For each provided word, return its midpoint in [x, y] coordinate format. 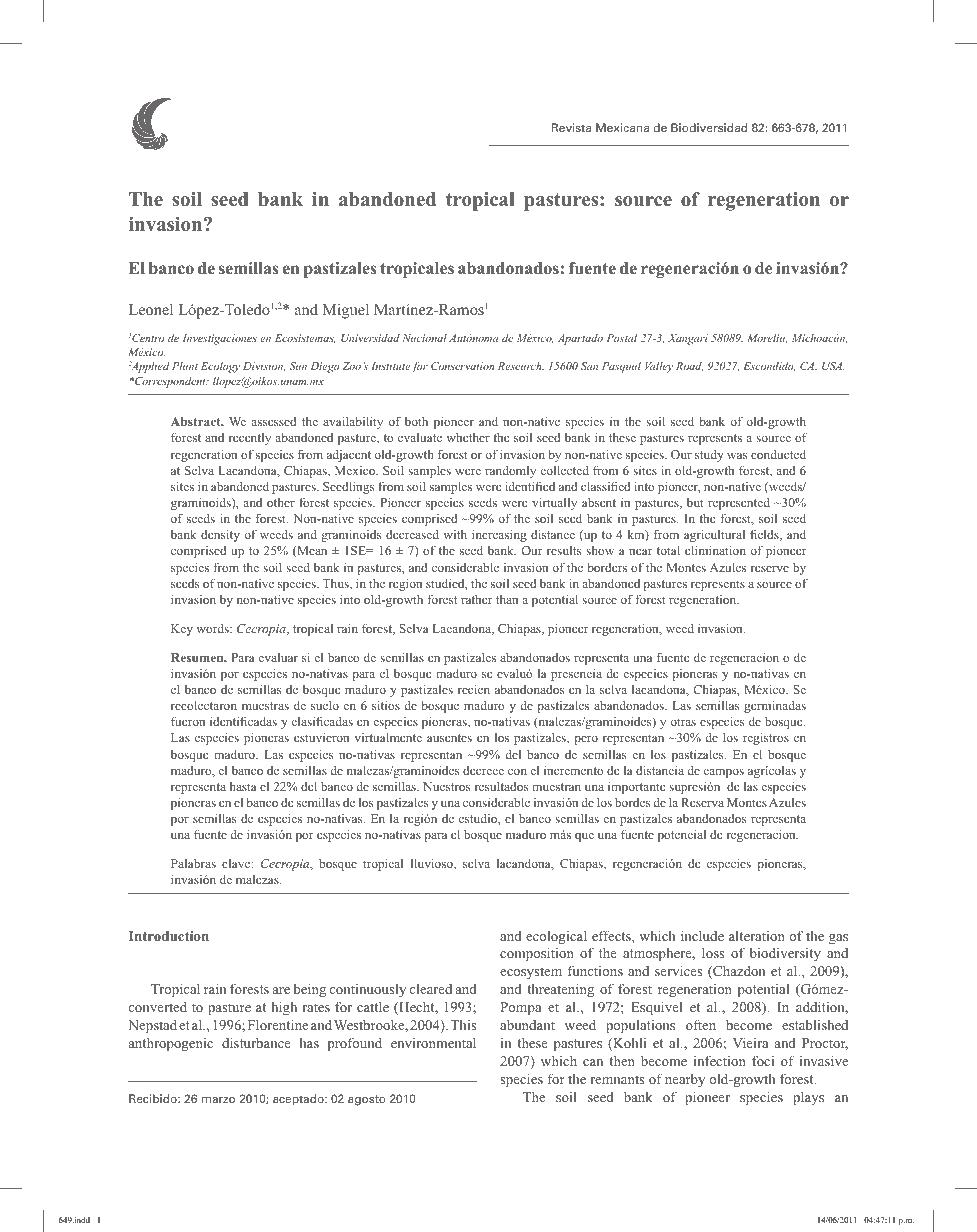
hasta [243, 786]
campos [723, 773]
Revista [571, 127]
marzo [218, 1100]
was [737, 456]
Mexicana [622, 127]
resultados [501, 786]
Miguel [346, 311]
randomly [510, 471]
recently [250, 439]
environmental [433, 1043]
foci [763, 1060]
